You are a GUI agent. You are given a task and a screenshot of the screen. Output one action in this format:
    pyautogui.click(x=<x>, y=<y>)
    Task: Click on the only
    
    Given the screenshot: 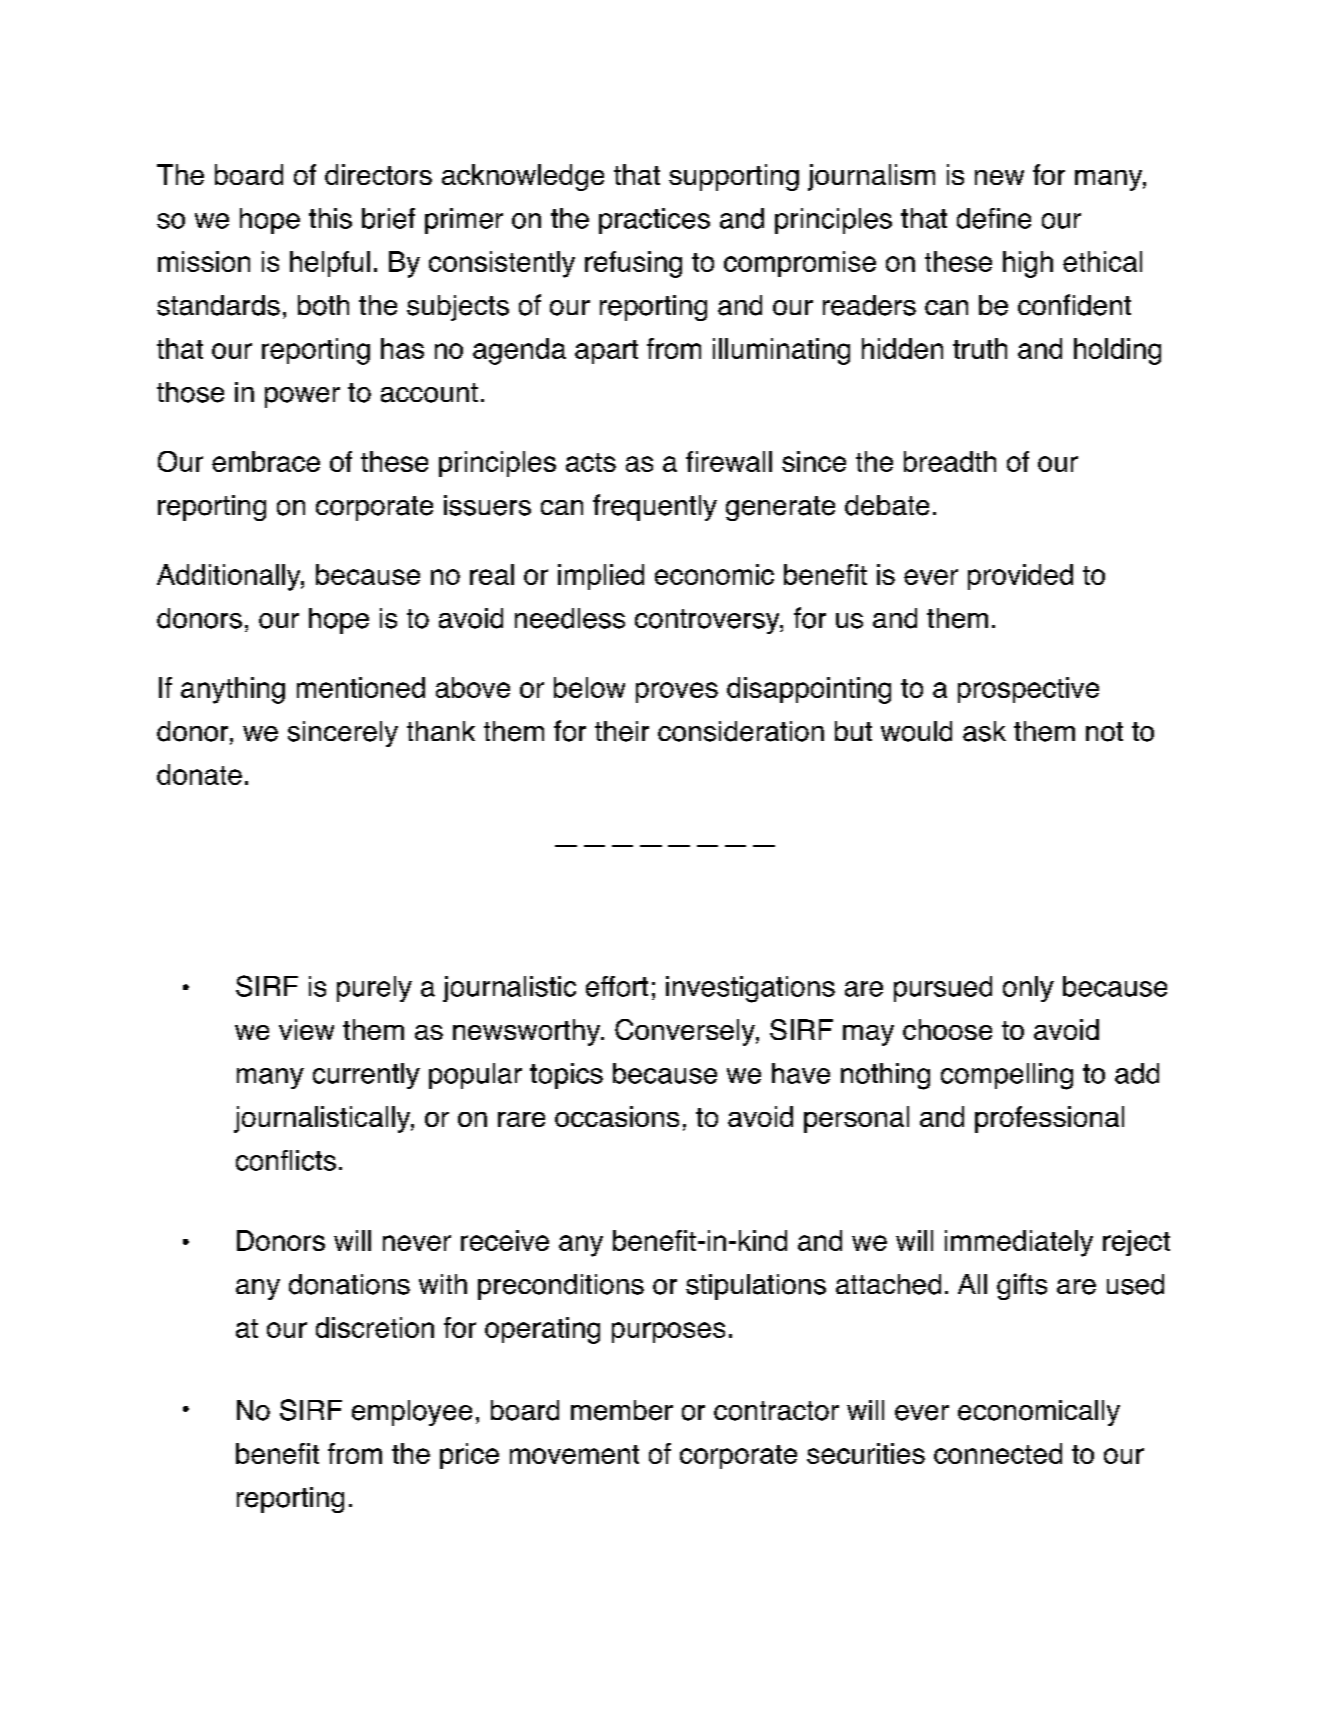 What is the action you would take?
    pyautogui.click(x=1028, y=989)
